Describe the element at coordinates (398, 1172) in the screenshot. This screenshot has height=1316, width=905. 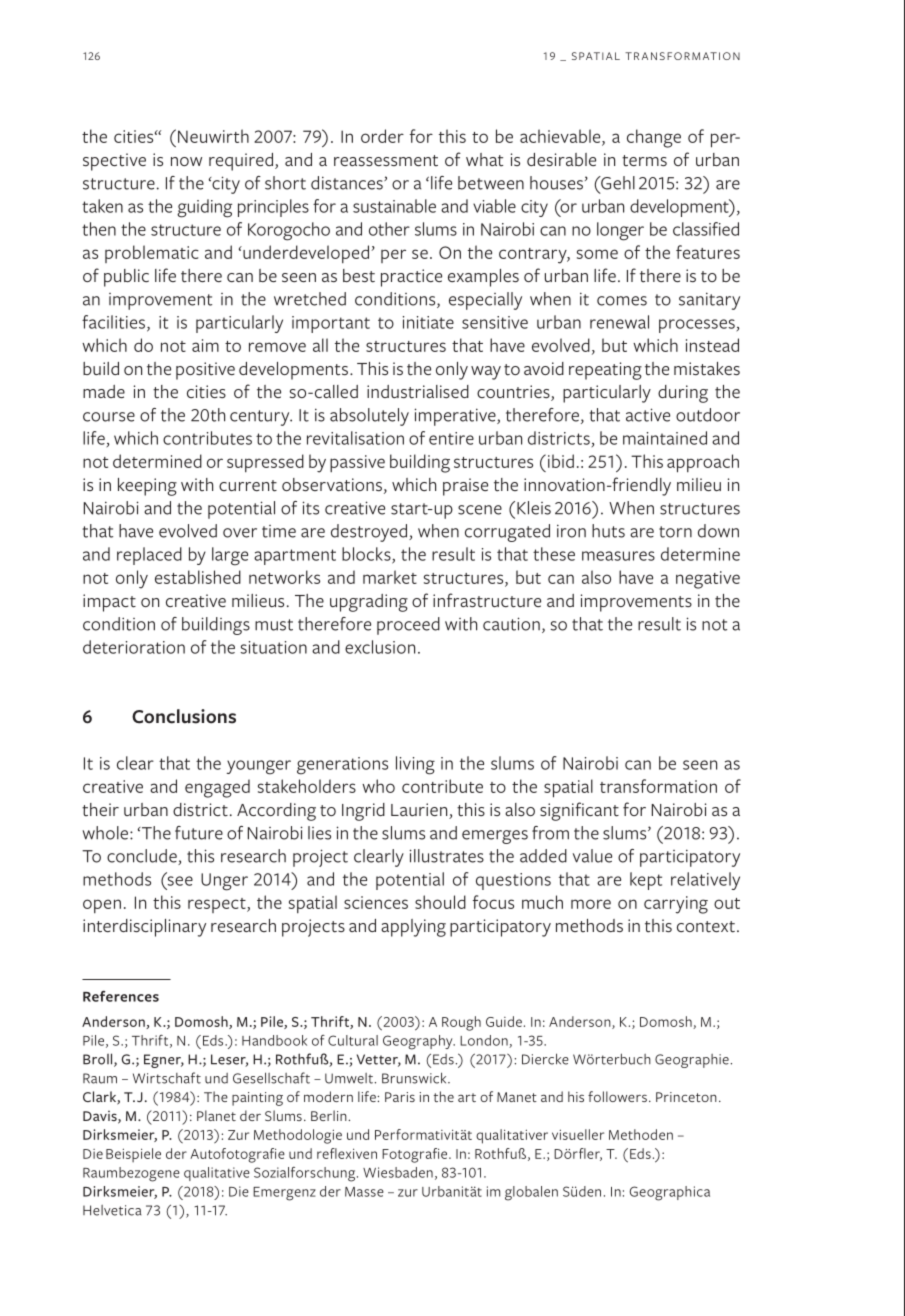
I see `Wiesbaden` at that location.
